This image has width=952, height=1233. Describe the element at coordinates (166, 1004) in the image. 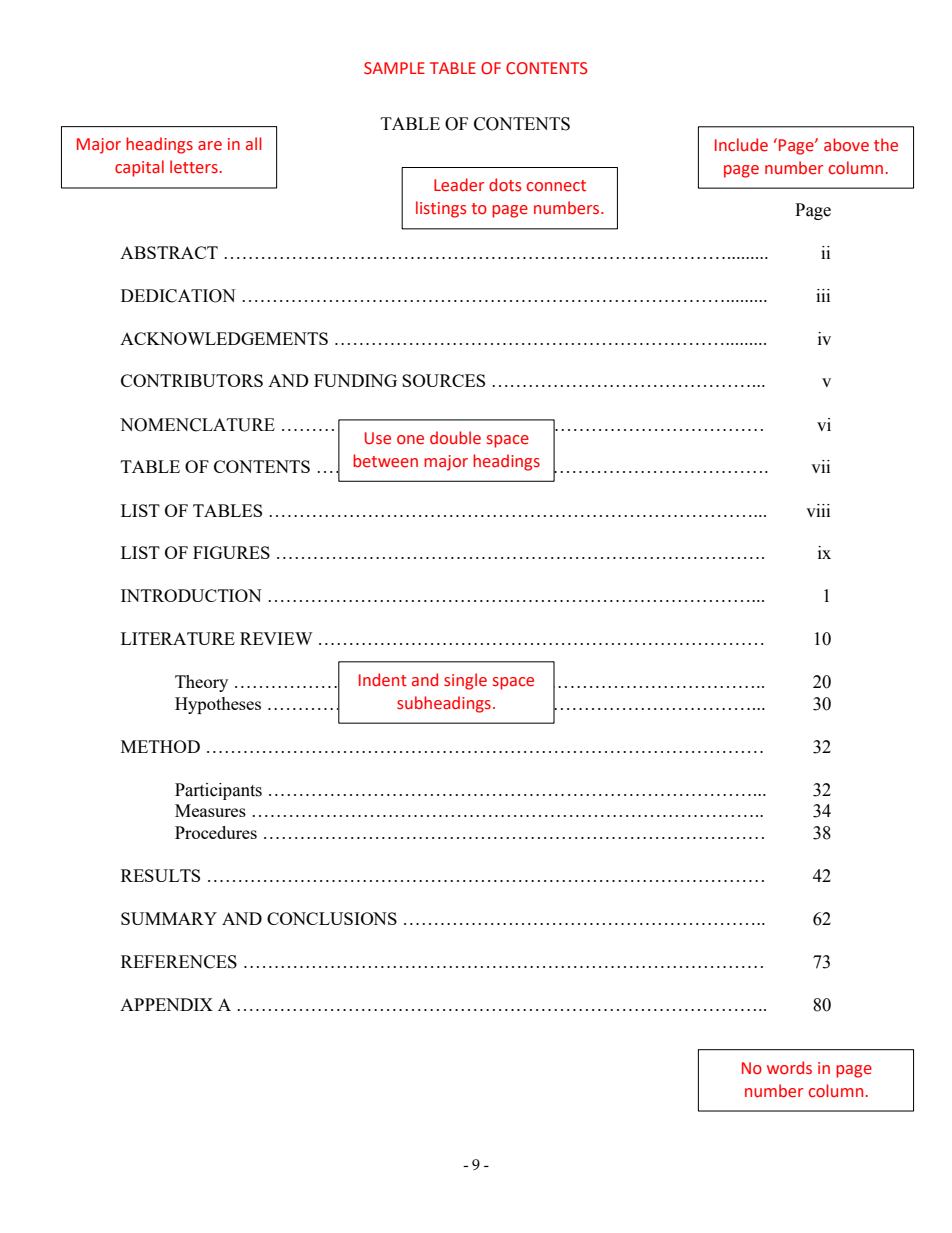

I see `APPENDIX` at that location.
